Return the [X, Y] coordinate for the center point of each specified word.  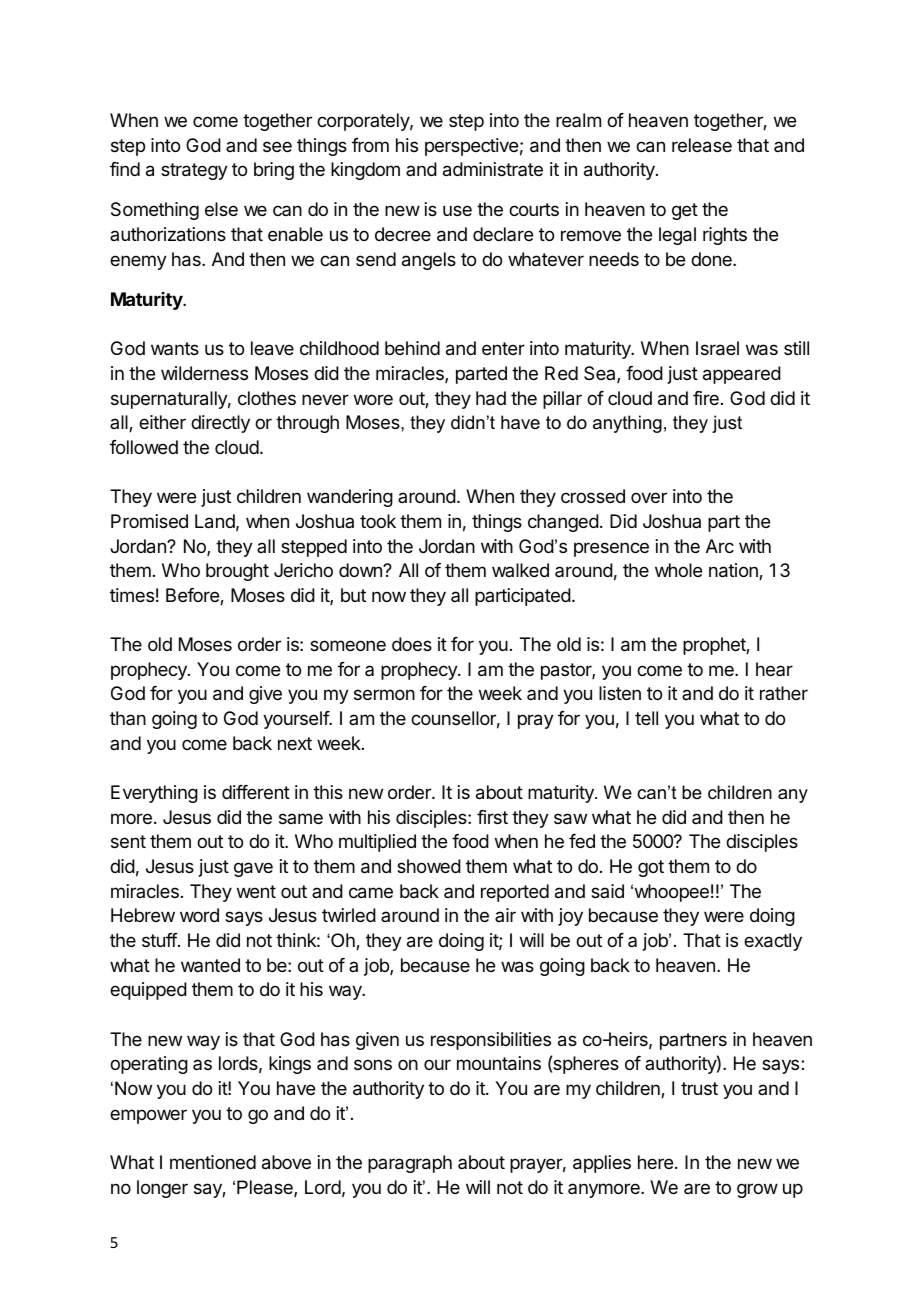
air [505, 915]
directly [220, 424]
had [491, 398]
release [702, 145]
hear [774, 669]
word [199, 915]
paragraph [410, 1164]
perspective [471, 147]
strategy [194, 171]
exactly [773, 942]
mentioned [213, 1162]
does [412, 644]
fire [706, 398]
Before [193, 596]
